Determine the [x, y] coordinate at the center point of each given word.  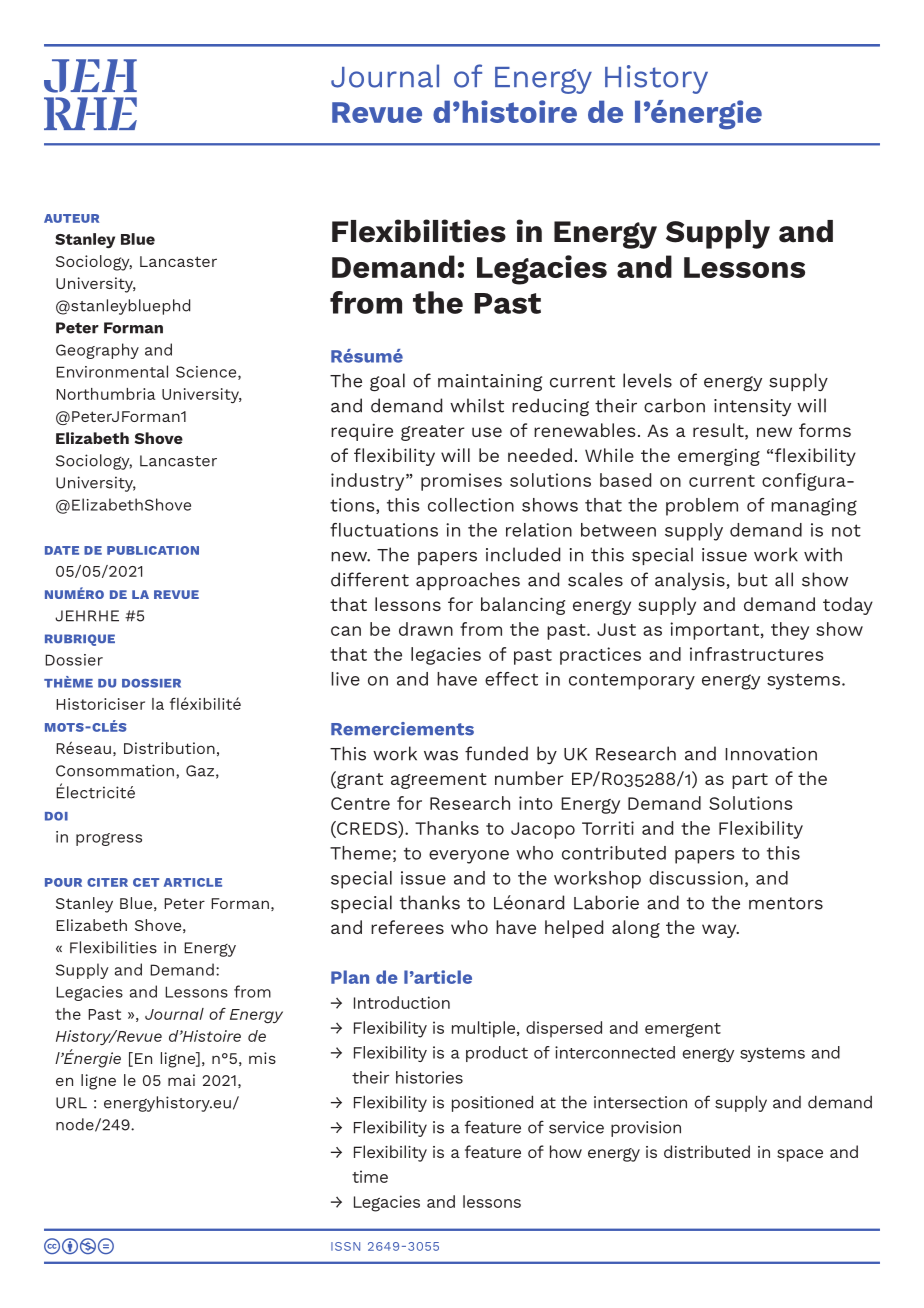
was [441, 756]
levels [647, 380]
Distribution [169, 748]
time [370, 1176]
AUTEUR [71, 218]
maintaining [490, 383]
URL [71, 1103]
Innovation [771, 754]
